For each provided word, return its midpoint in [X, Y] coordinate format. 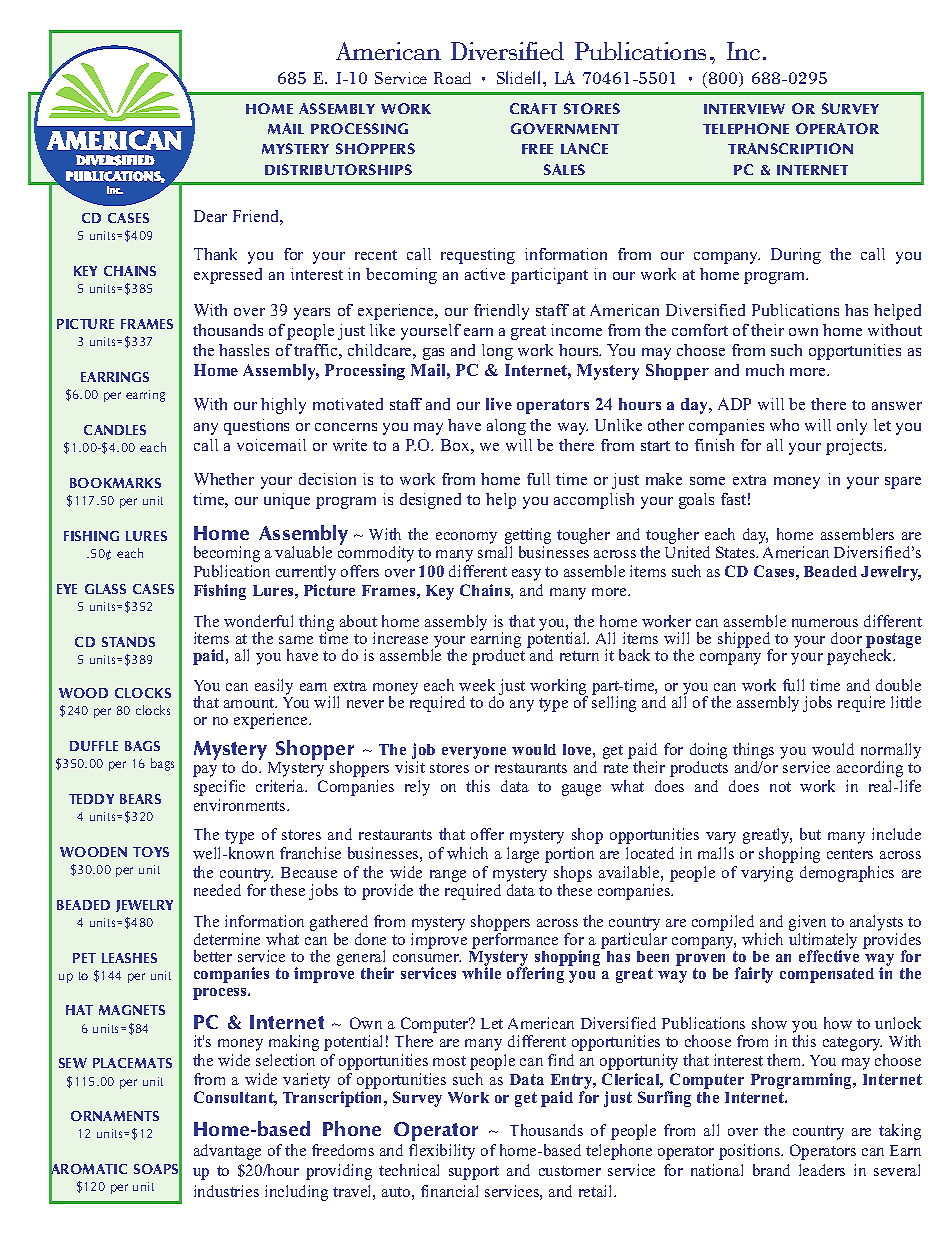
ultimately [823, 942]
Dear [210, 216]
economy [466, 538]
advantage [227, 1152]
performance [515, 941]
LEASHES [129, 958]
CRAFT [533, 108]
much [765, 370]
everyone [474, 753]
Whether [224, 479]
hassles [244, 350]
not [780, 787]
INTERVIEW [744, 109]
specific [219, 788]
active [485, 274]
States [737, 552]
